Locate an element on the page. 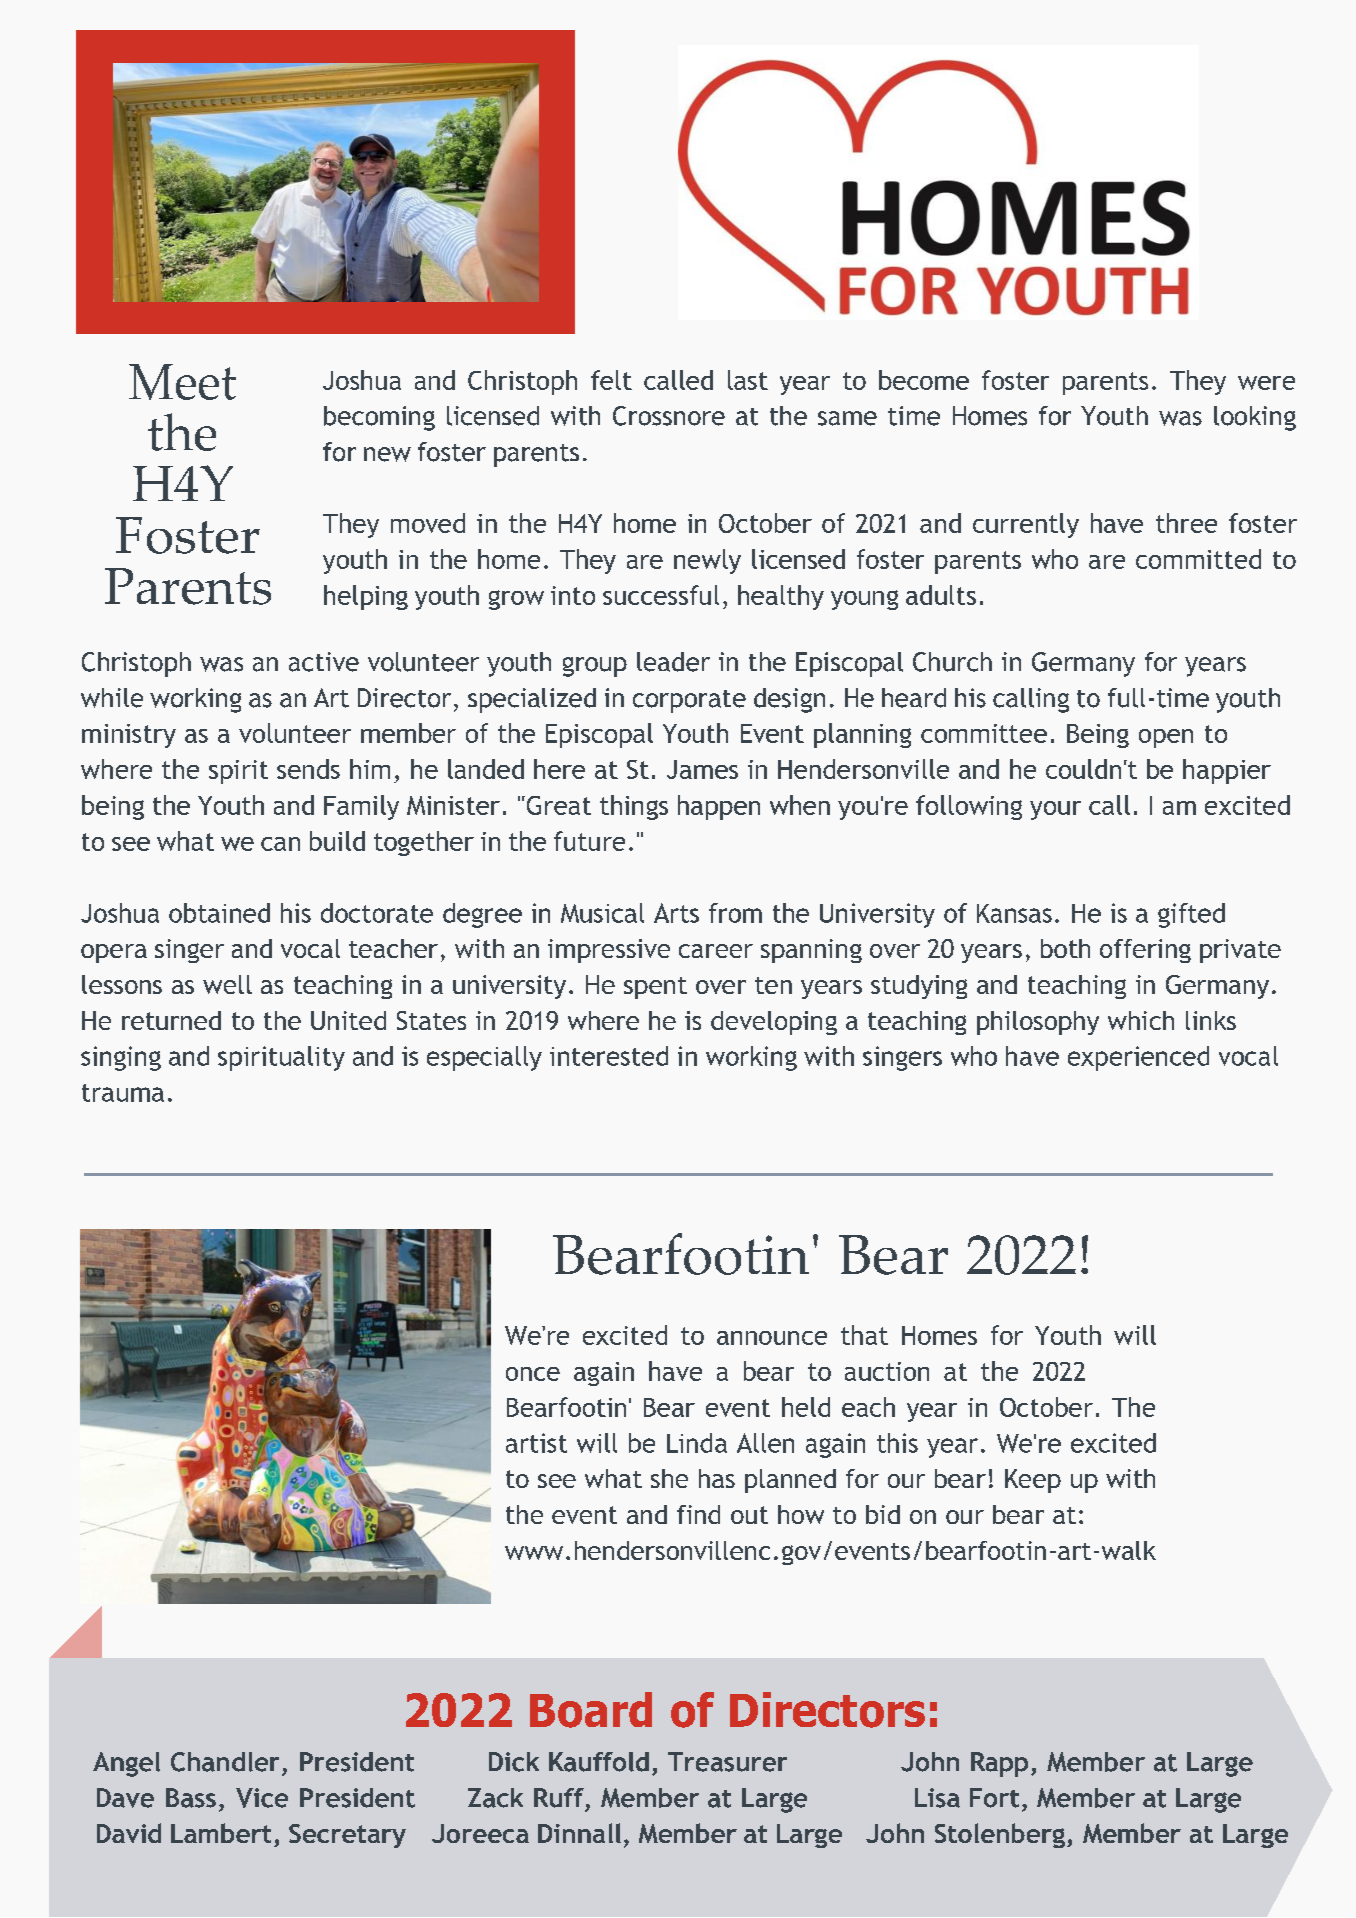 This document has height=1918, width=1356. Keep is located at coordinates (1033, 1481).
